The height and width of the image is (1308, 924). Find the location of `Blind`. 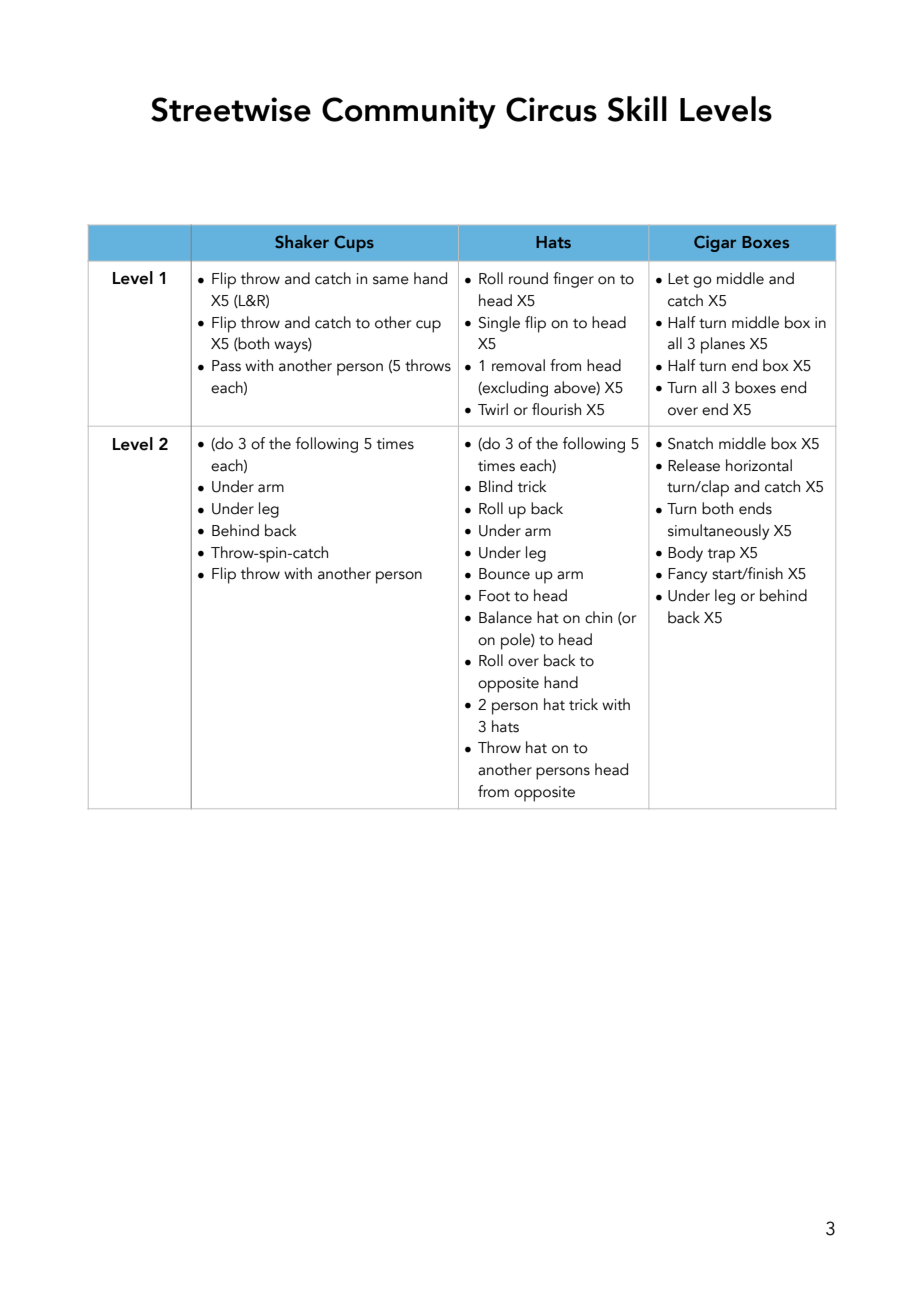

Blind is located at coordinates (495, 486).
